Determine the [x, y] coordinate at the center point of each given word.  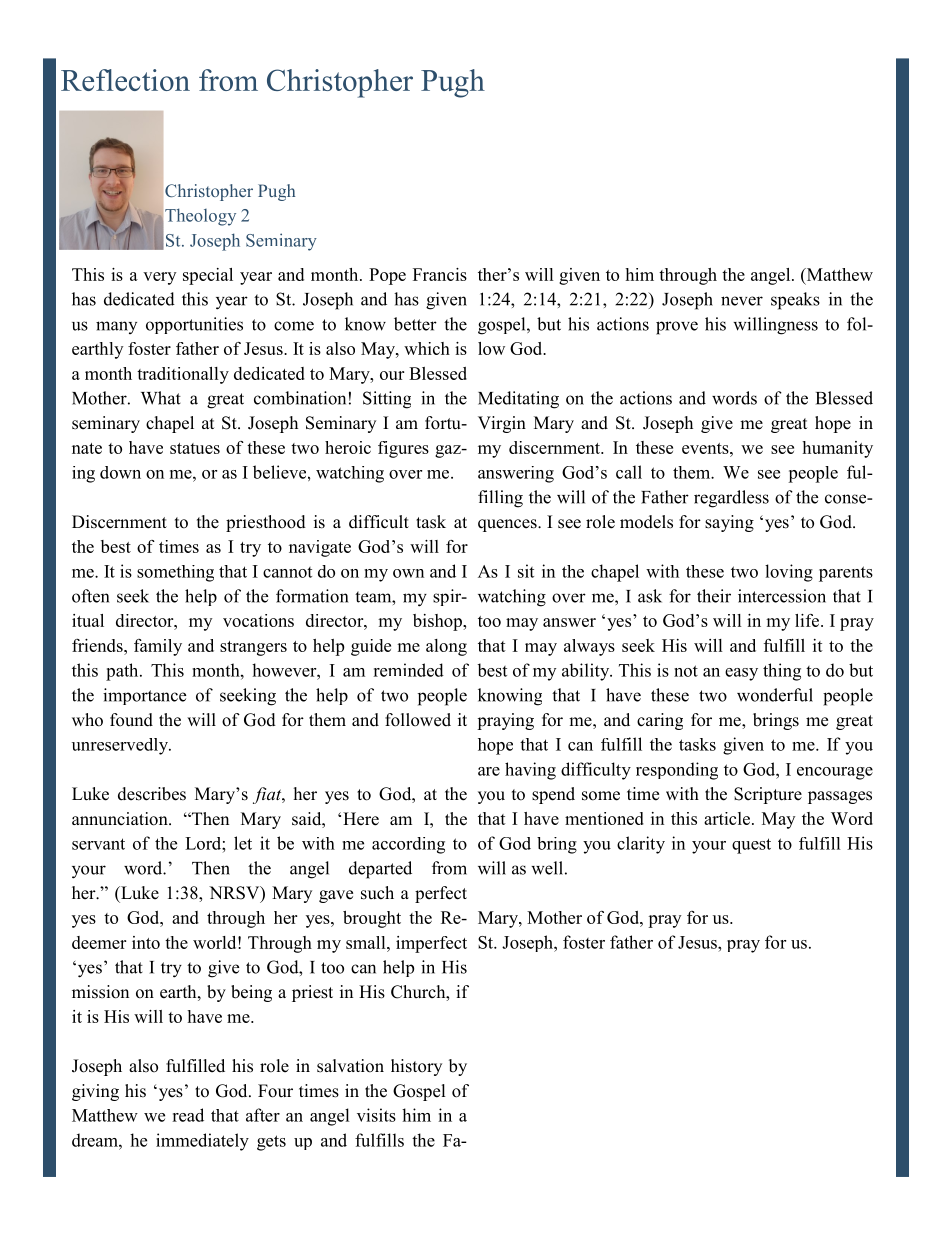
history [416, 1067]
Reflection [125, 80]
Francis [440, 274]
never [742, 301]
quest [751, 846]
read [188, 1115]
